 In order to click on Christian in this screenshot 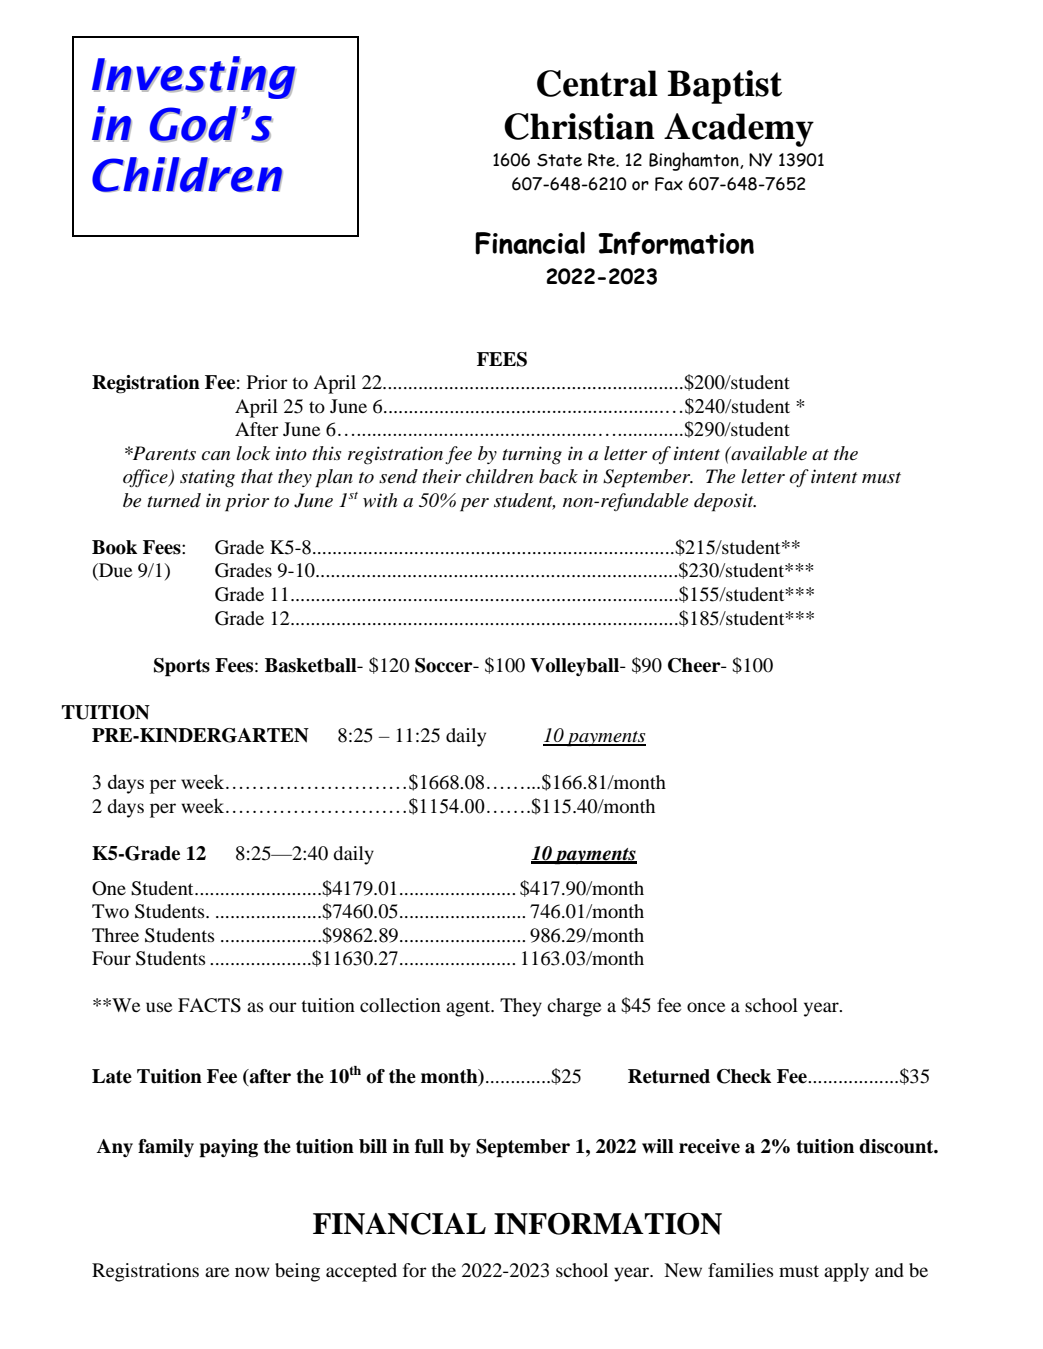, I will do `click(579, 126)`.
